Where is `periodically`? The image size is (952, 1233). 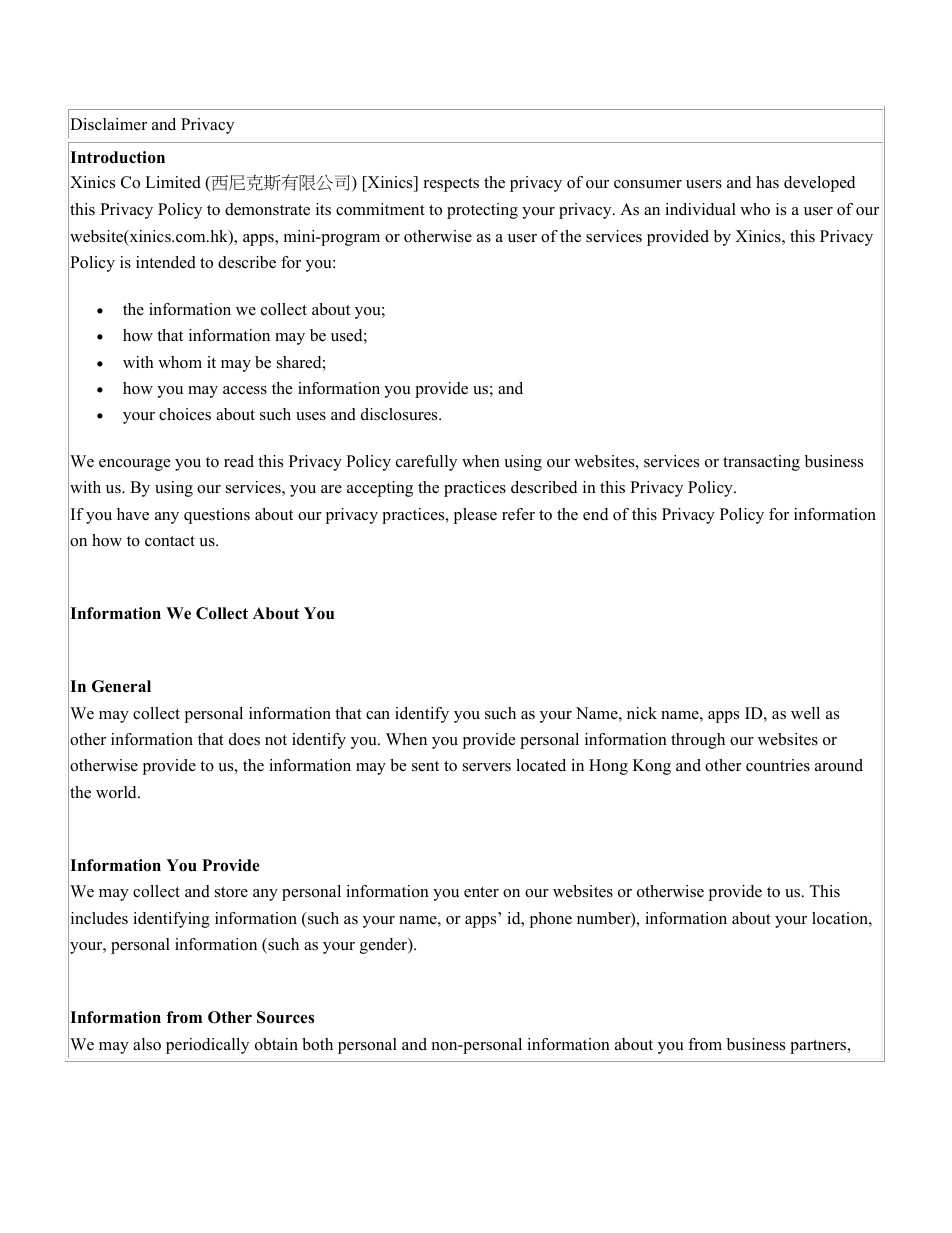
periodically is located at coordinates (207, 1046).
